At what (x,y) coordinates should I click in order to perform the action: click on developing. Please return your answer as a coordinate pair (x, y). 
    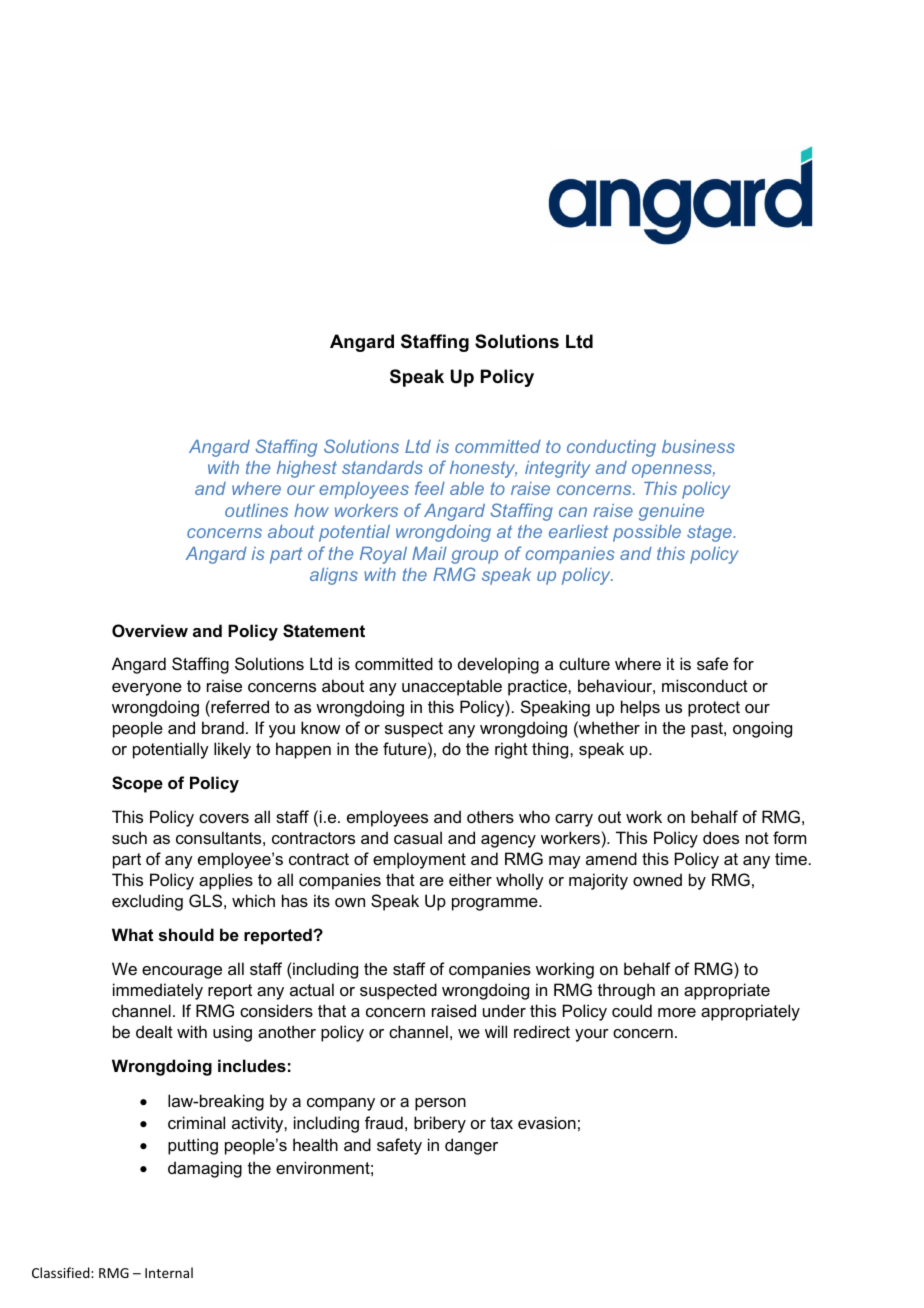
    Looking at the image, I should click on (498, 665).
